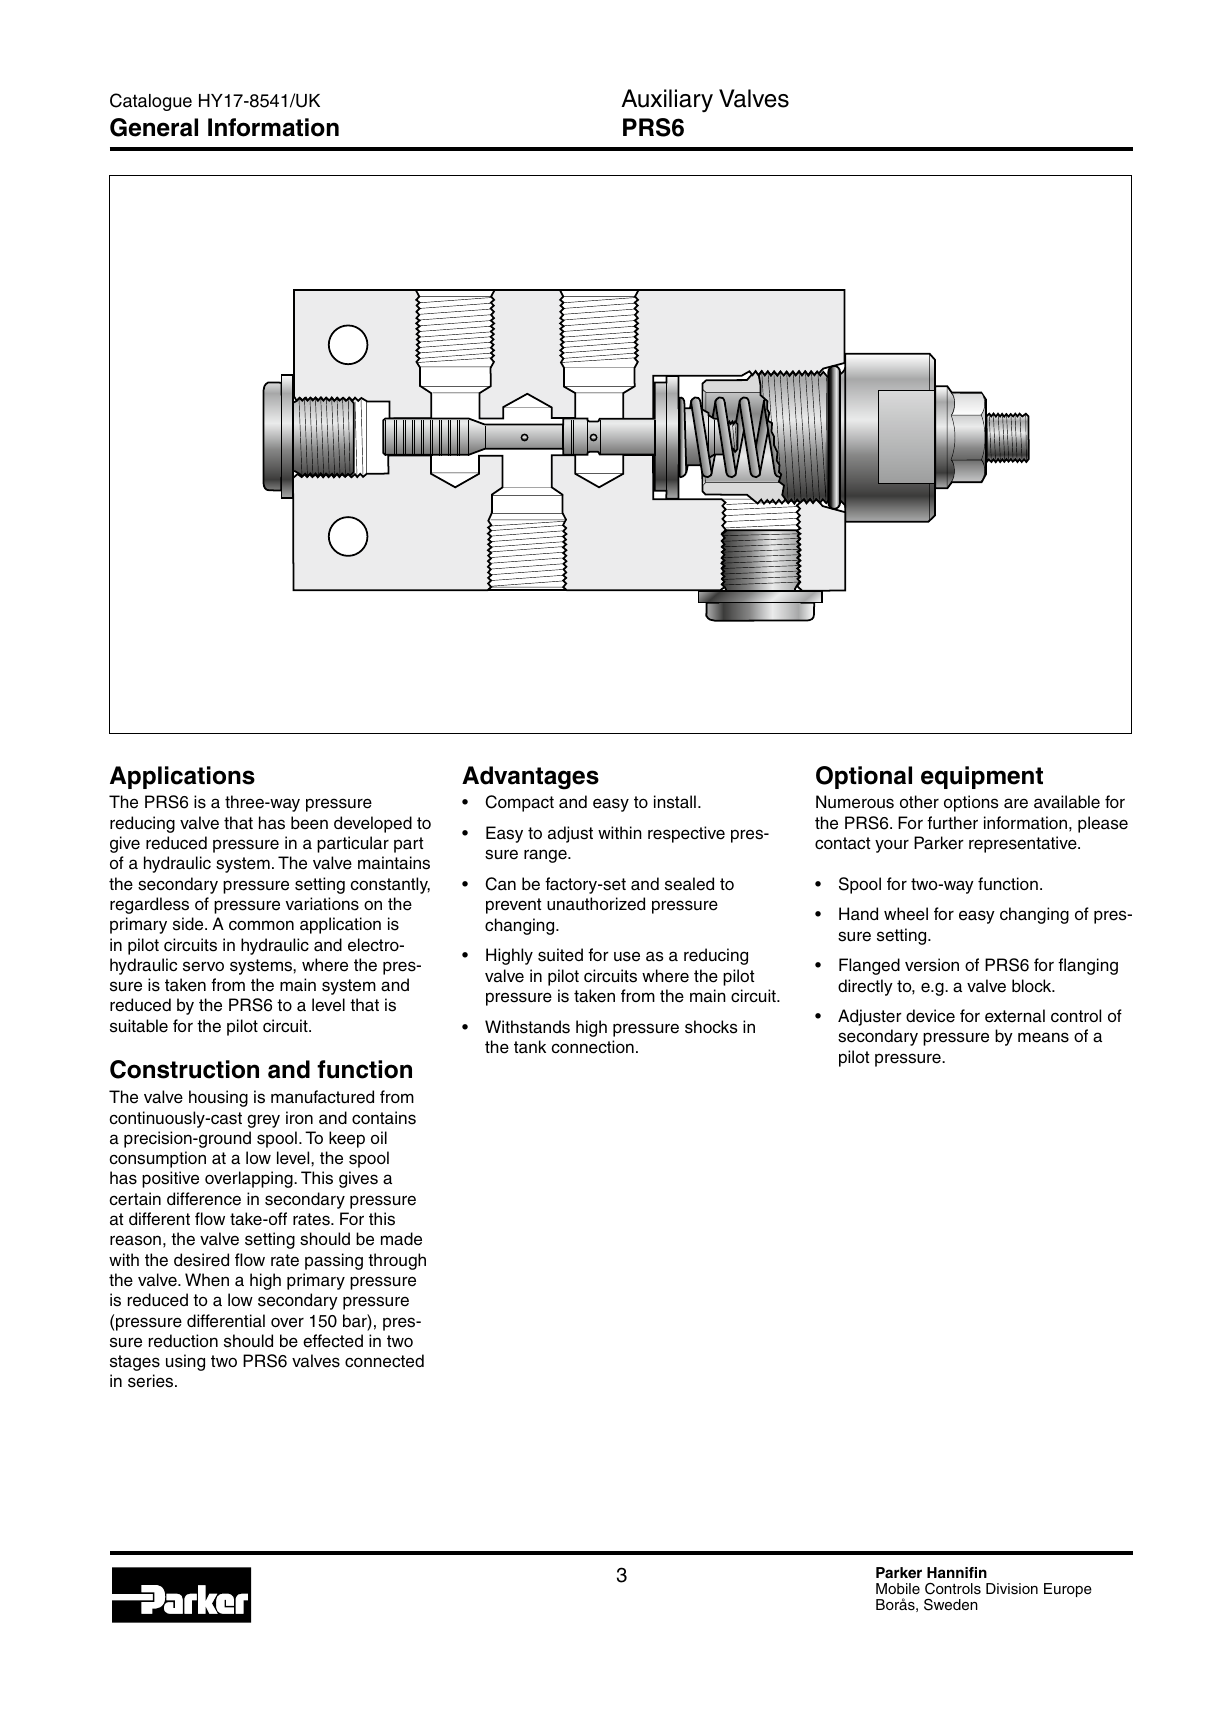  What do you see at coordinates (152, 1381) in the document?
I see `series` at bounding box center [152, 1381].
